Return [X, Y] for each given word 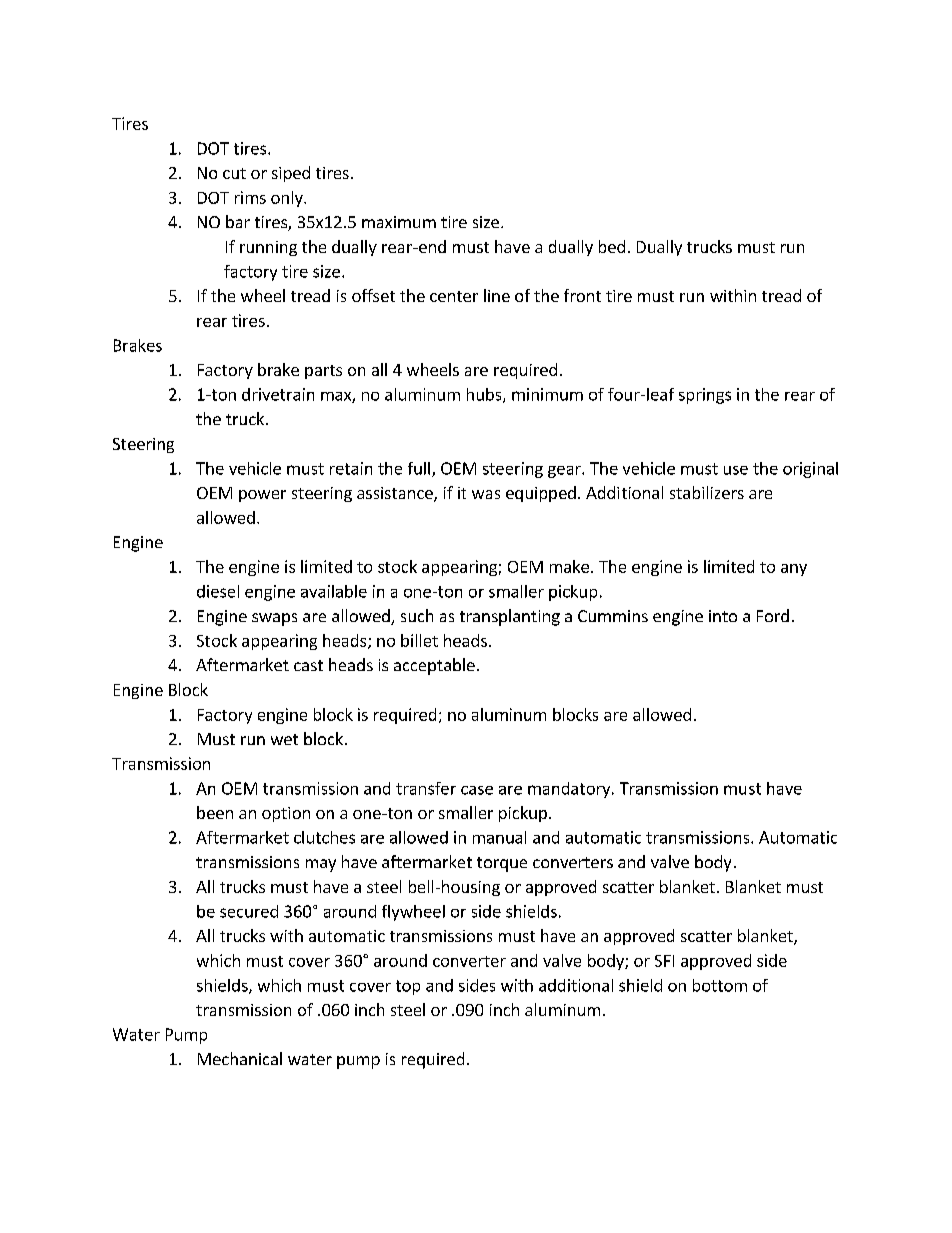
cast [308, 665]
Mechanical [240, 1058]
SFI [664, 961]
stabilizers [707, 492]
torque [502, 864]
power [262, 496]
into [723, 616]
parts [323, 372]
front [582, 295]
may [321, 865]
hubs [485, 395]
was [486, 494]
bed [612, 246]
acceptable [434, 666]
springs [705, 396]
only [288, 199]
